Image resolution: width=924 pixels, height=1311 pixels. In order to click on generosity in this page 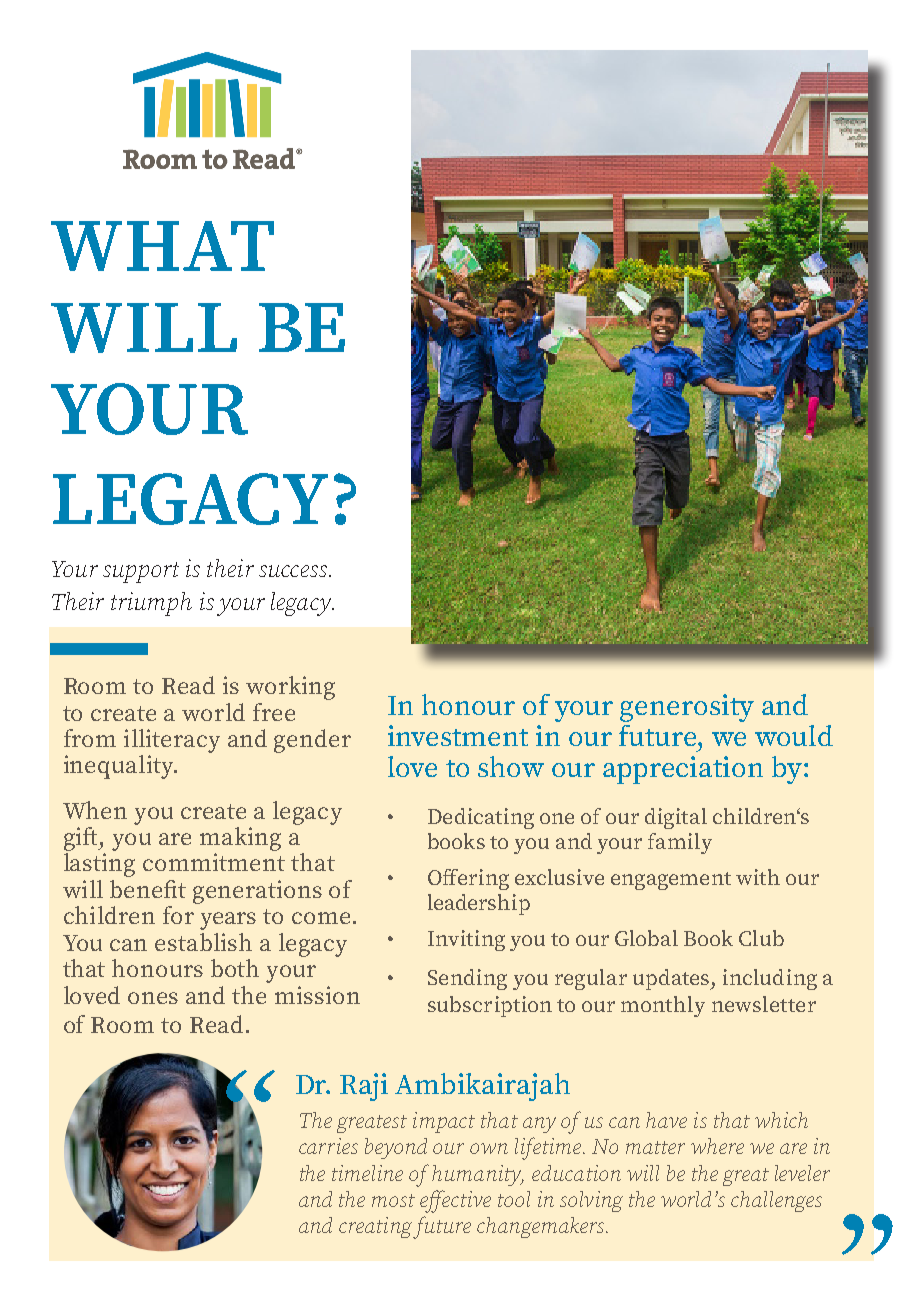, I will do `click(687, 708)`.
